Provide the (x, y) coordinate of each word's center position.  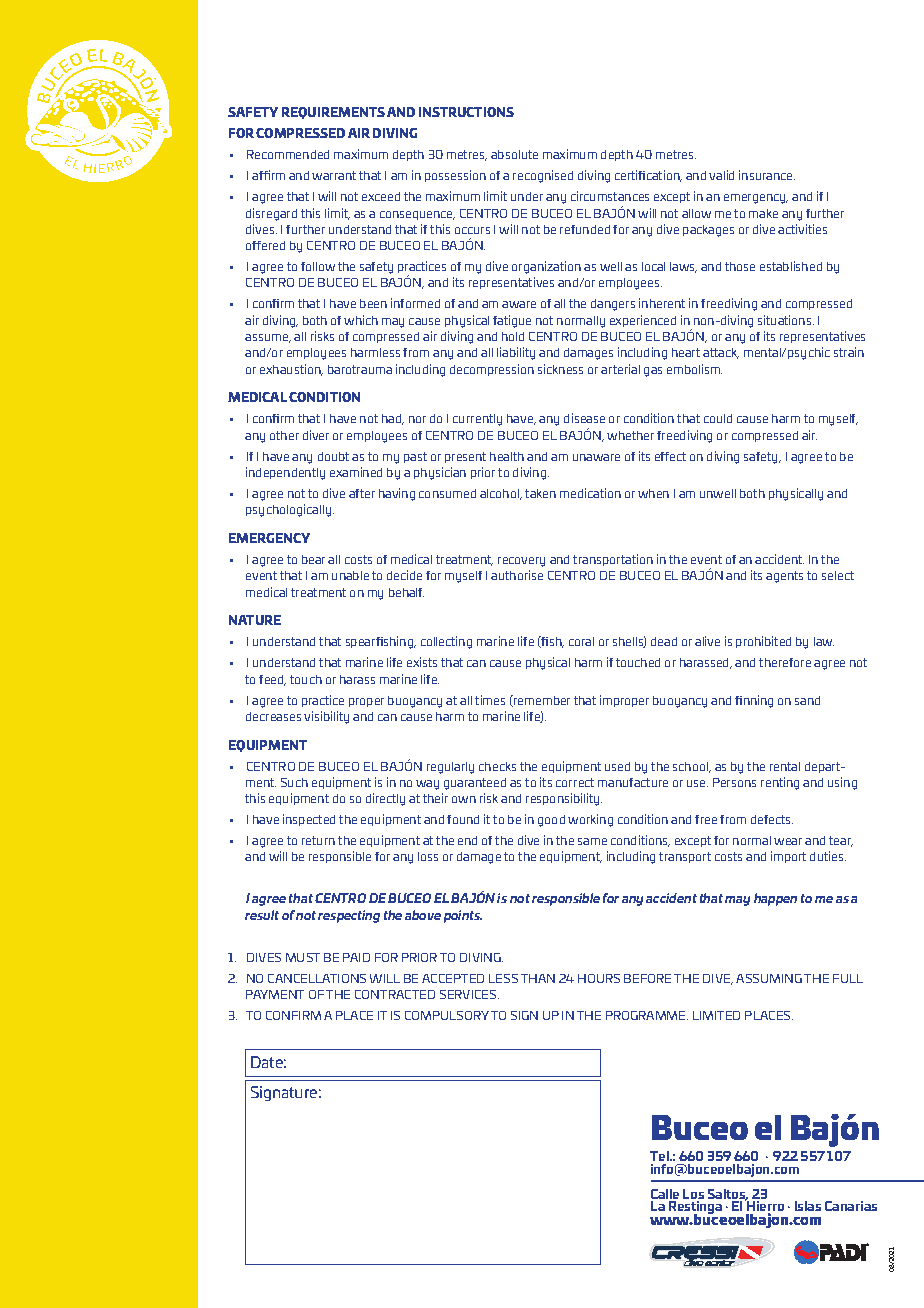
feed (272, 680)
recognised (543, 176)
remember (541, 701)
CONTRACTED (395, 994)
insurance (767, 175)
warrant (334, 175)
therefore (785, 662)
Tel (660, 1156)
